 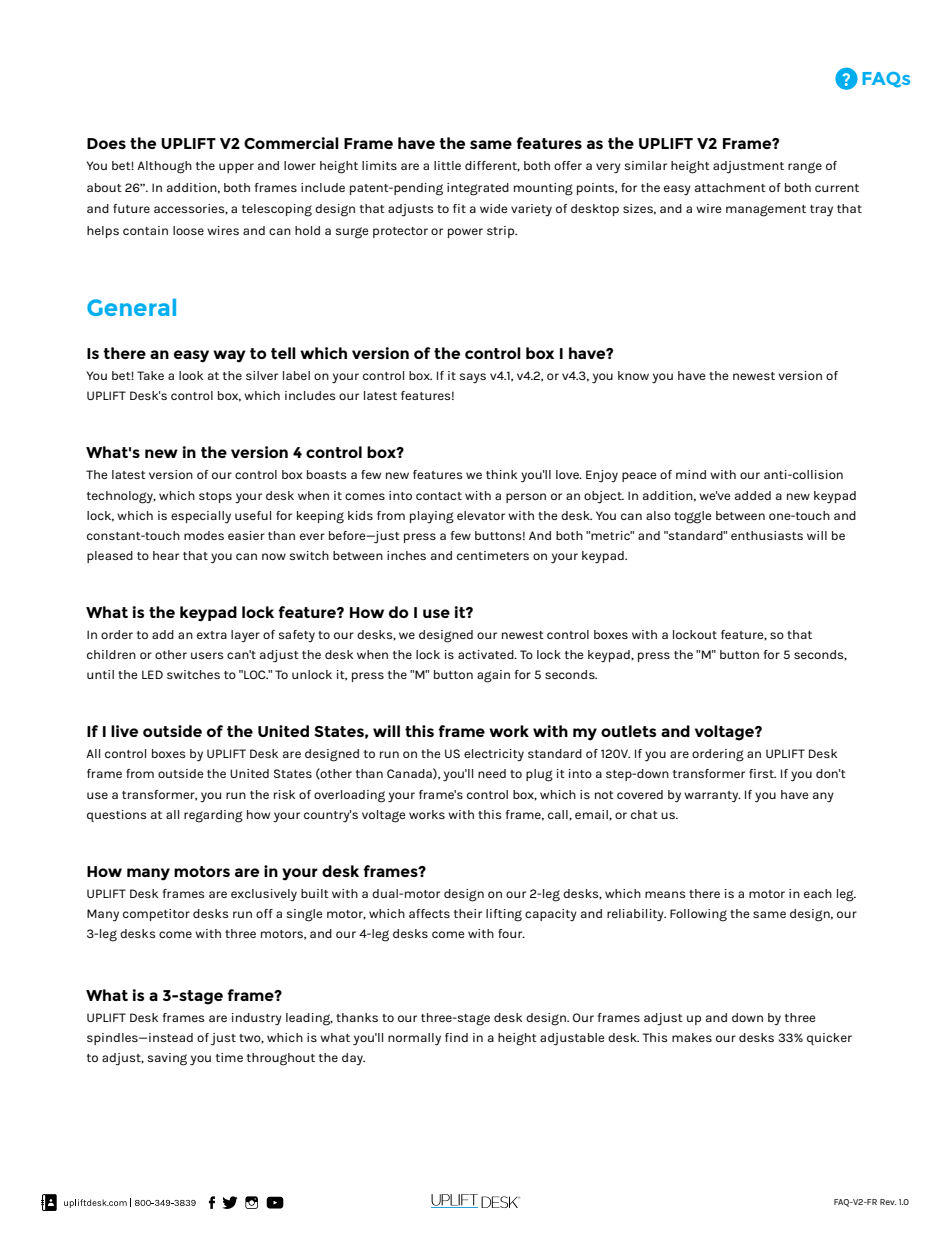 I want to click on integrated, so click(x=478, y=189).
